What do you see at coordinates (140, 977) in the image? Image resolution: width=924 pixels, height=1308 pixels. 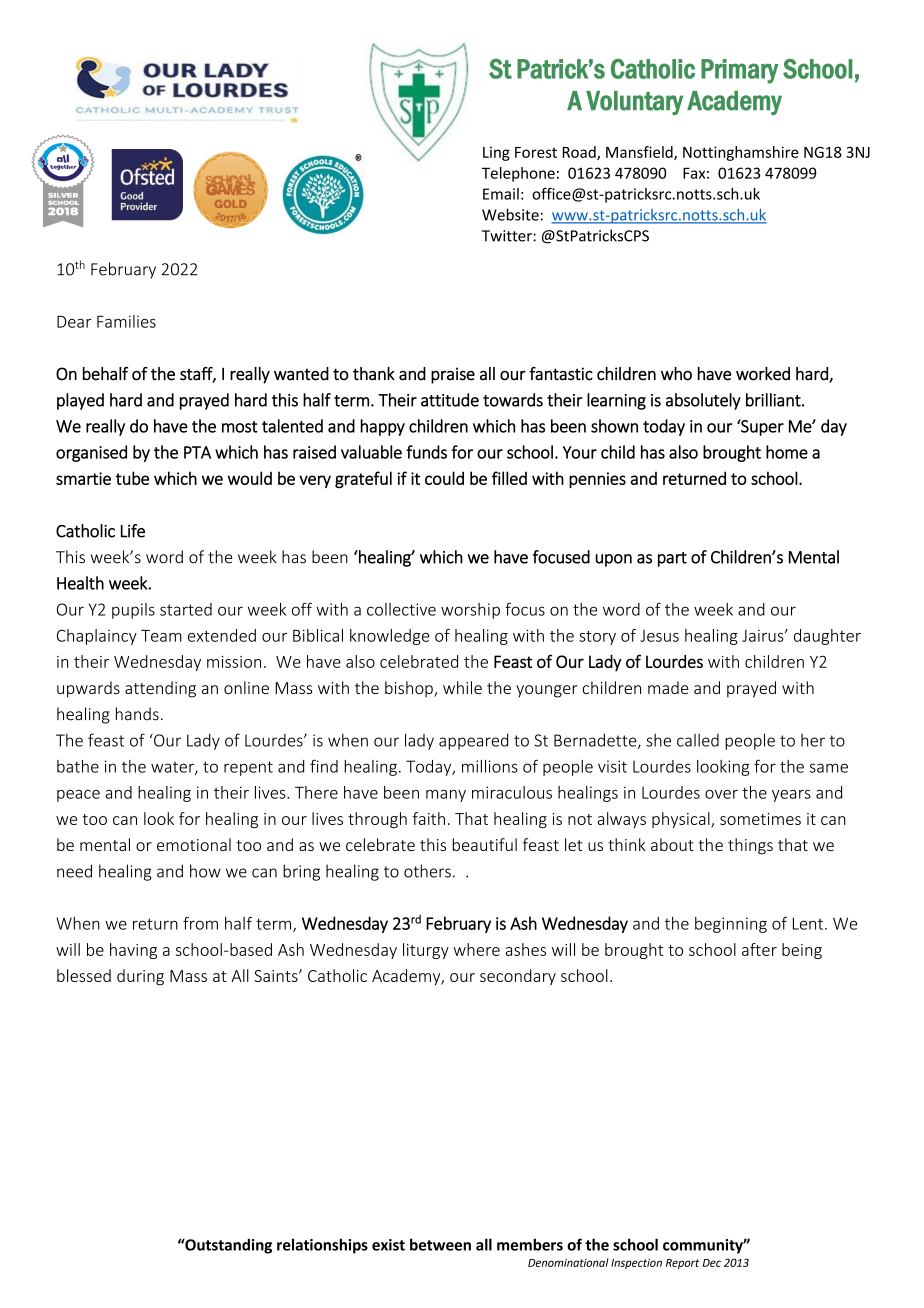 I see `during` at bounding box center [140, 977].
